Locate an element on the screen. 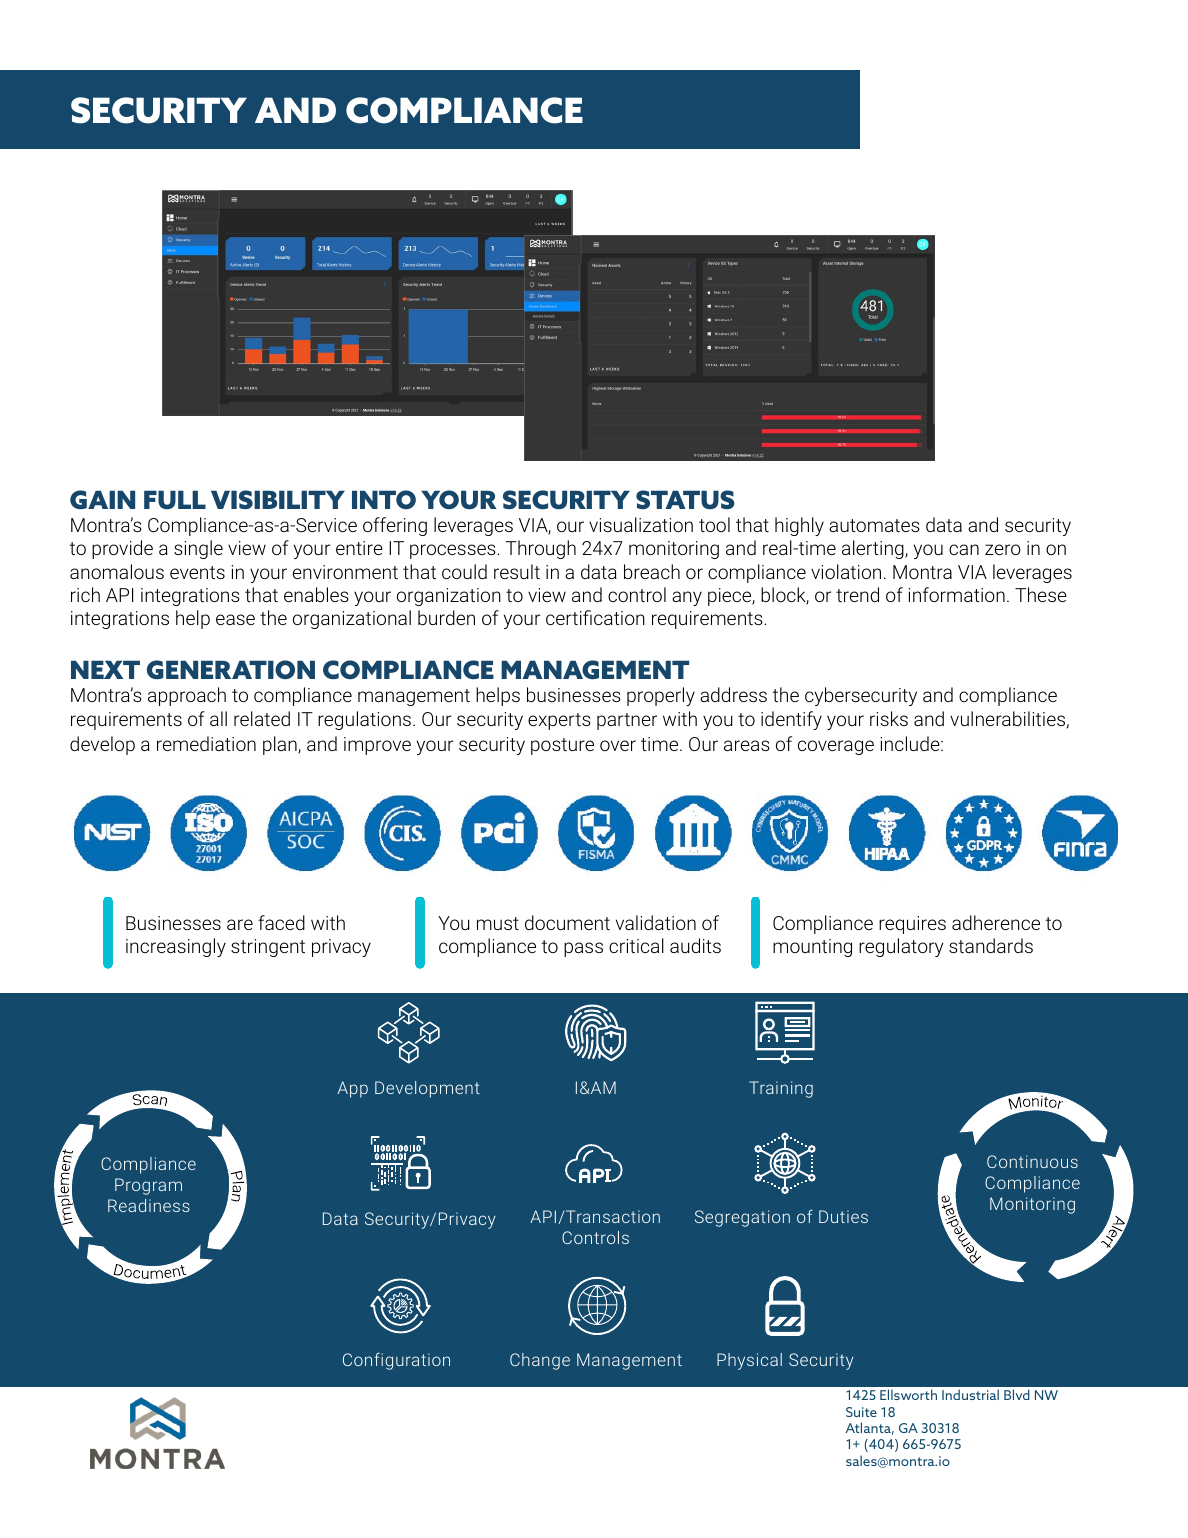  Configuration is located at coordinates (396, 1361).
